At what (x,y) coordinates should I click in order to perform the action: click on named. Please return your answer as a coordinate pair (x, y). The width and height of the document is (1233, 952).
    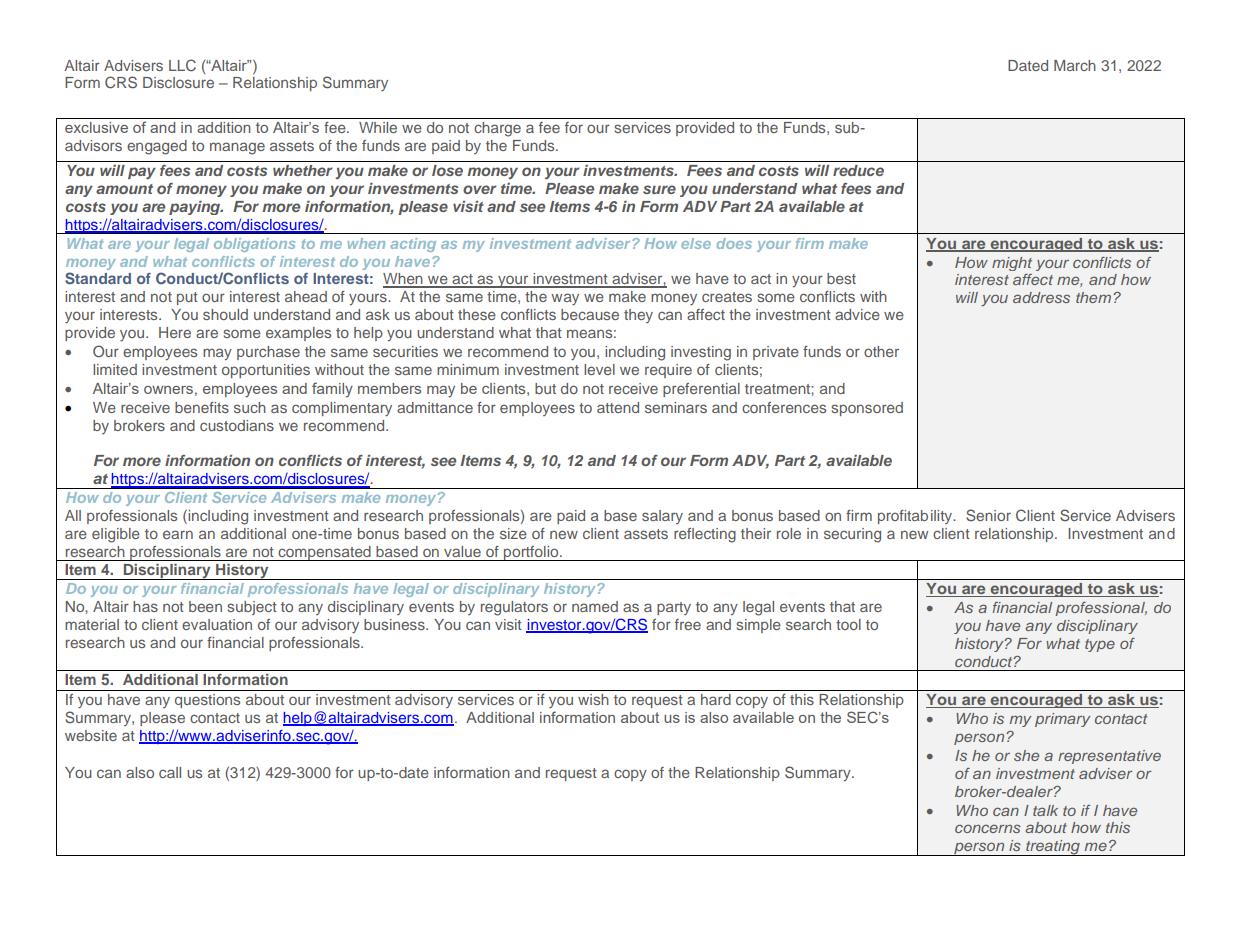
    Looking at the image, I should click on (595, 606).
